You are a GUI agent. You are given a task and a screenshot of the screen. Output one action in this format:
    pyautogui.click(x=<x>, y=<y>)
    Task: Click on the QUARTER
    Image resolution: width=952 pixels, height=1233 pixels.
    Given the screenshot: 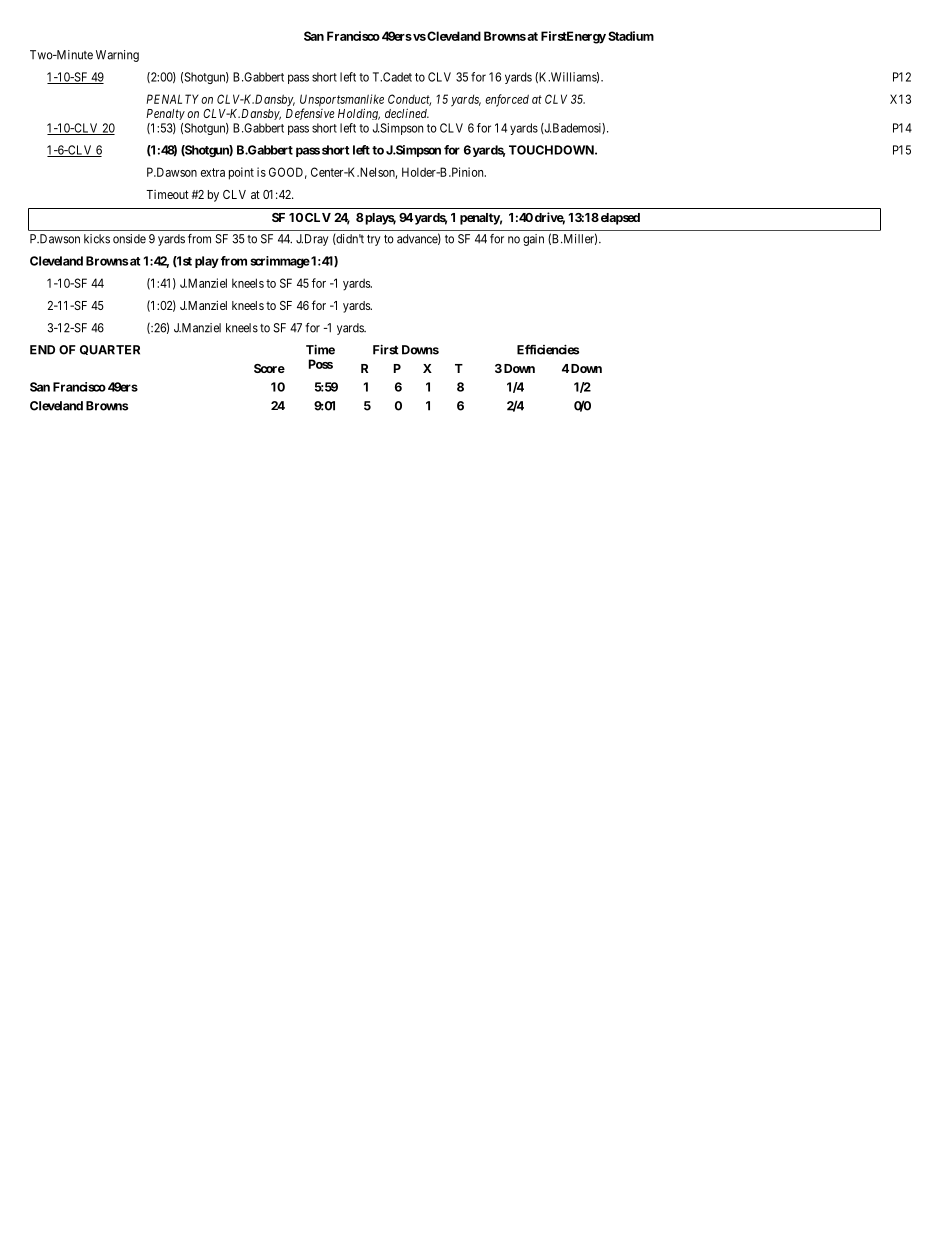 What is the action you would take?
    pyautogui.click(x=110, y=350)
